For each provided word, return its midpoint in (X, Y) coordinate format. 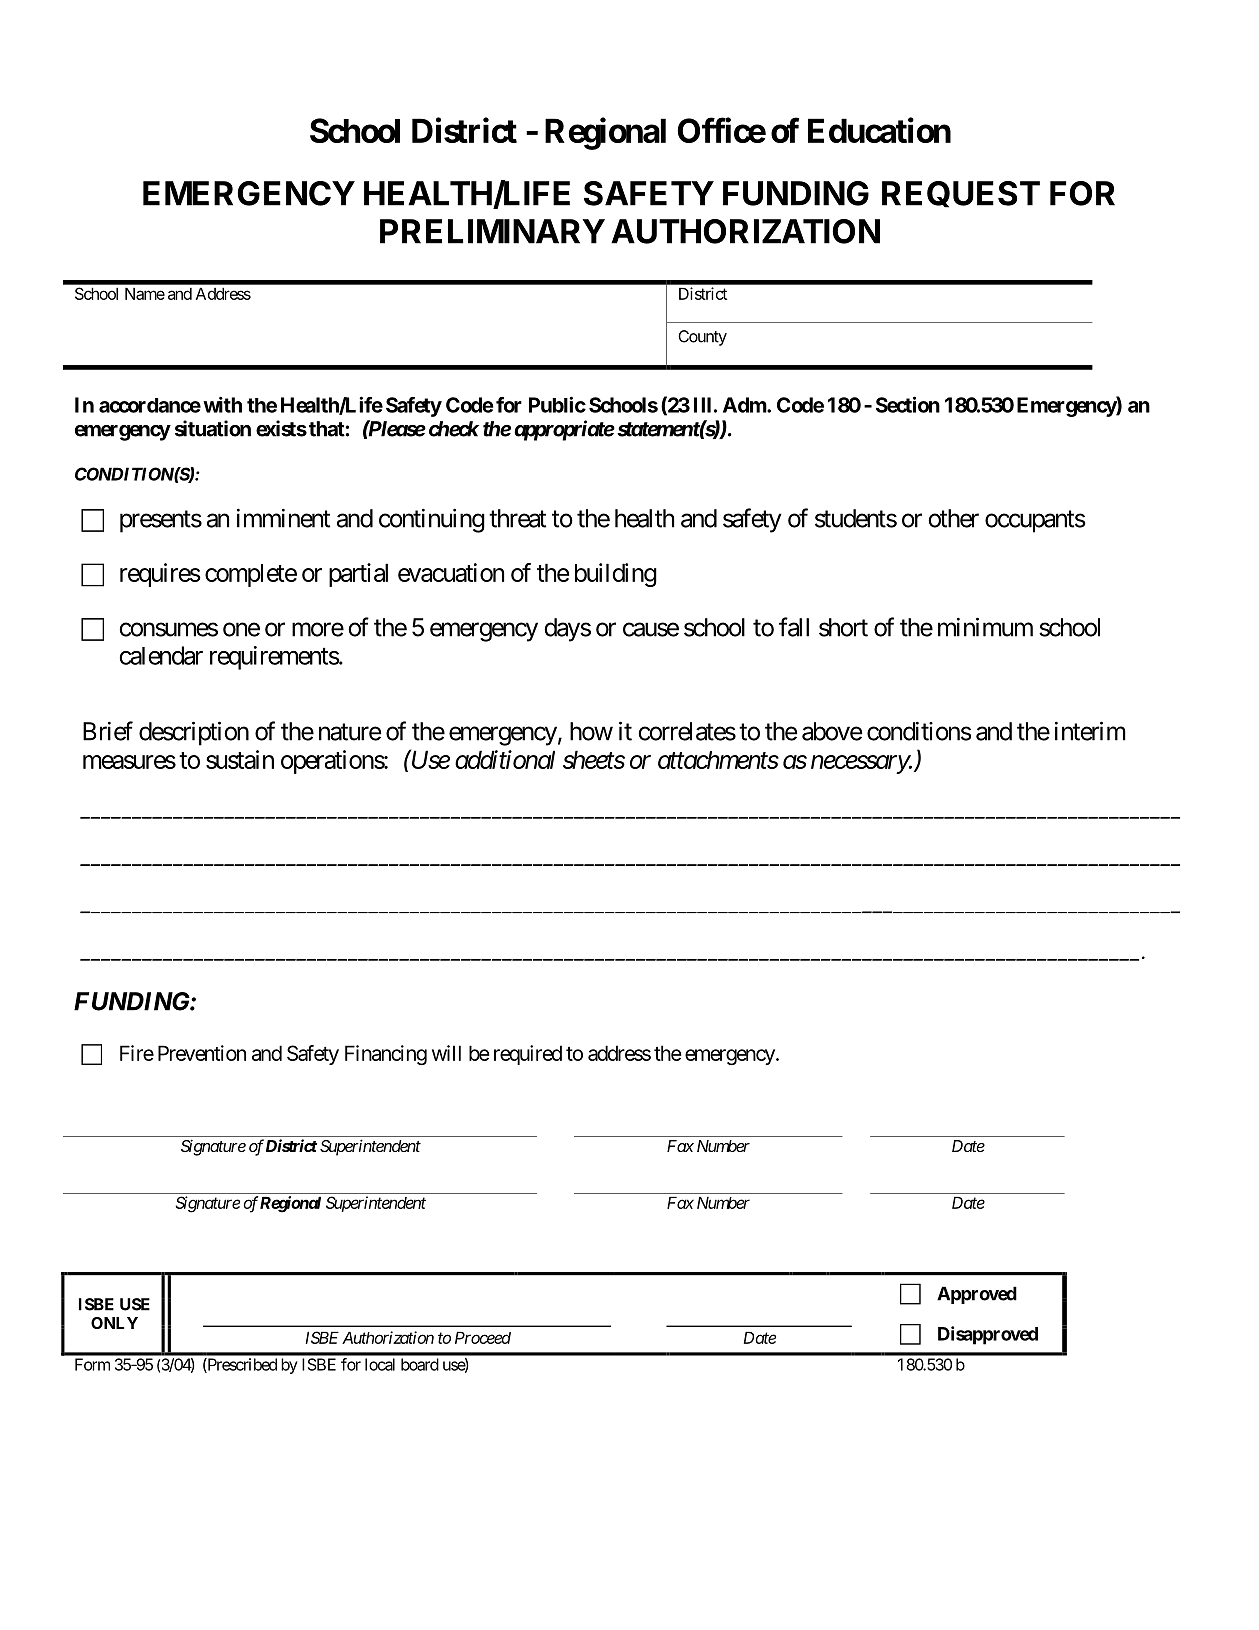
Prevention (202, 1053)
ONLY (114, 1323)
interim (1090, 731)
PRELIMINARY (492, 231)
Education (879, 130)
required (528, 1055)
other (953, 518)
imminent (283, 518)
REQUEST (961, 194)
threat (517, 518)
